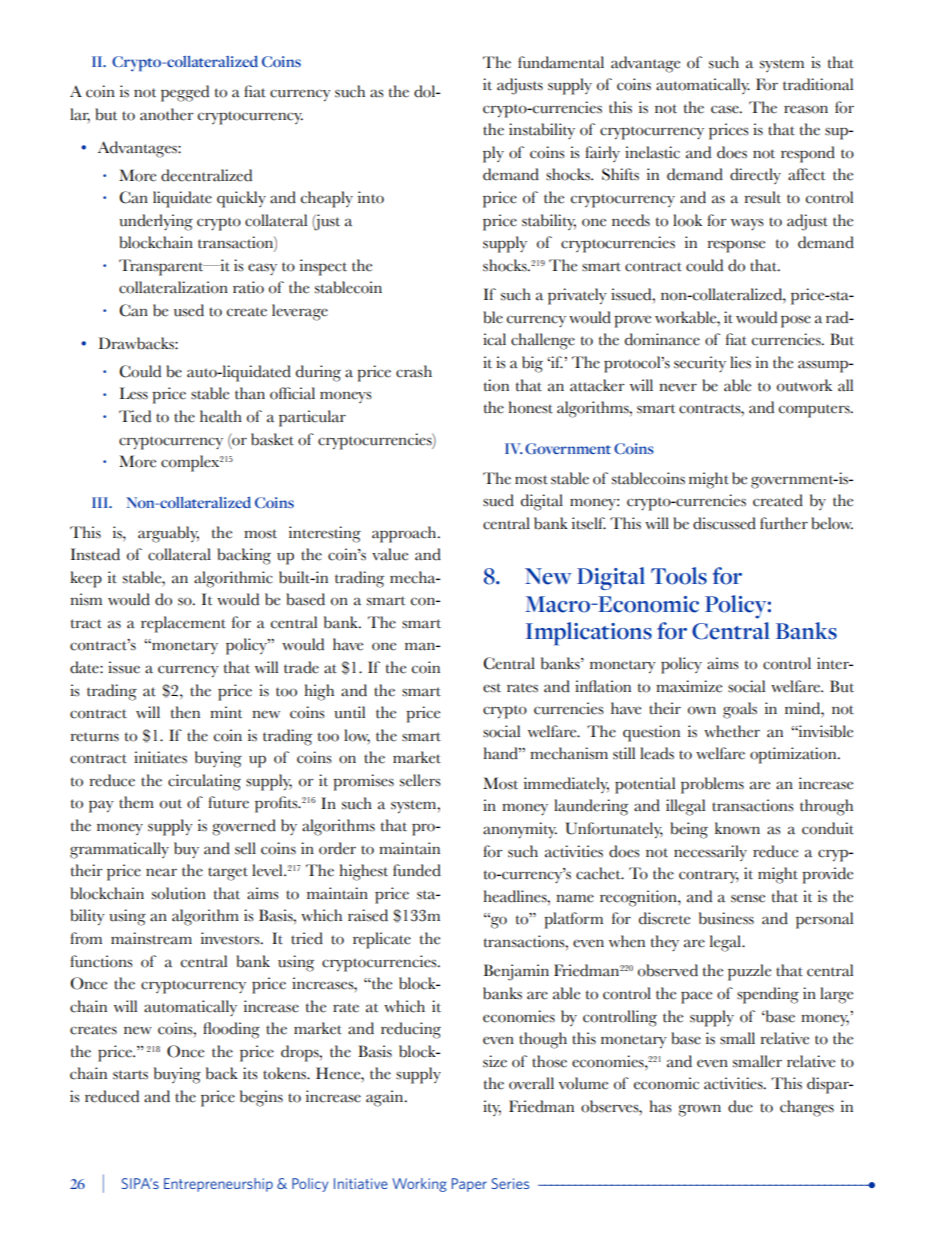 The image size is (952, 1233). Describe the element at coordinates (806, 109) in the screenshot. I see `reason` at that location.
